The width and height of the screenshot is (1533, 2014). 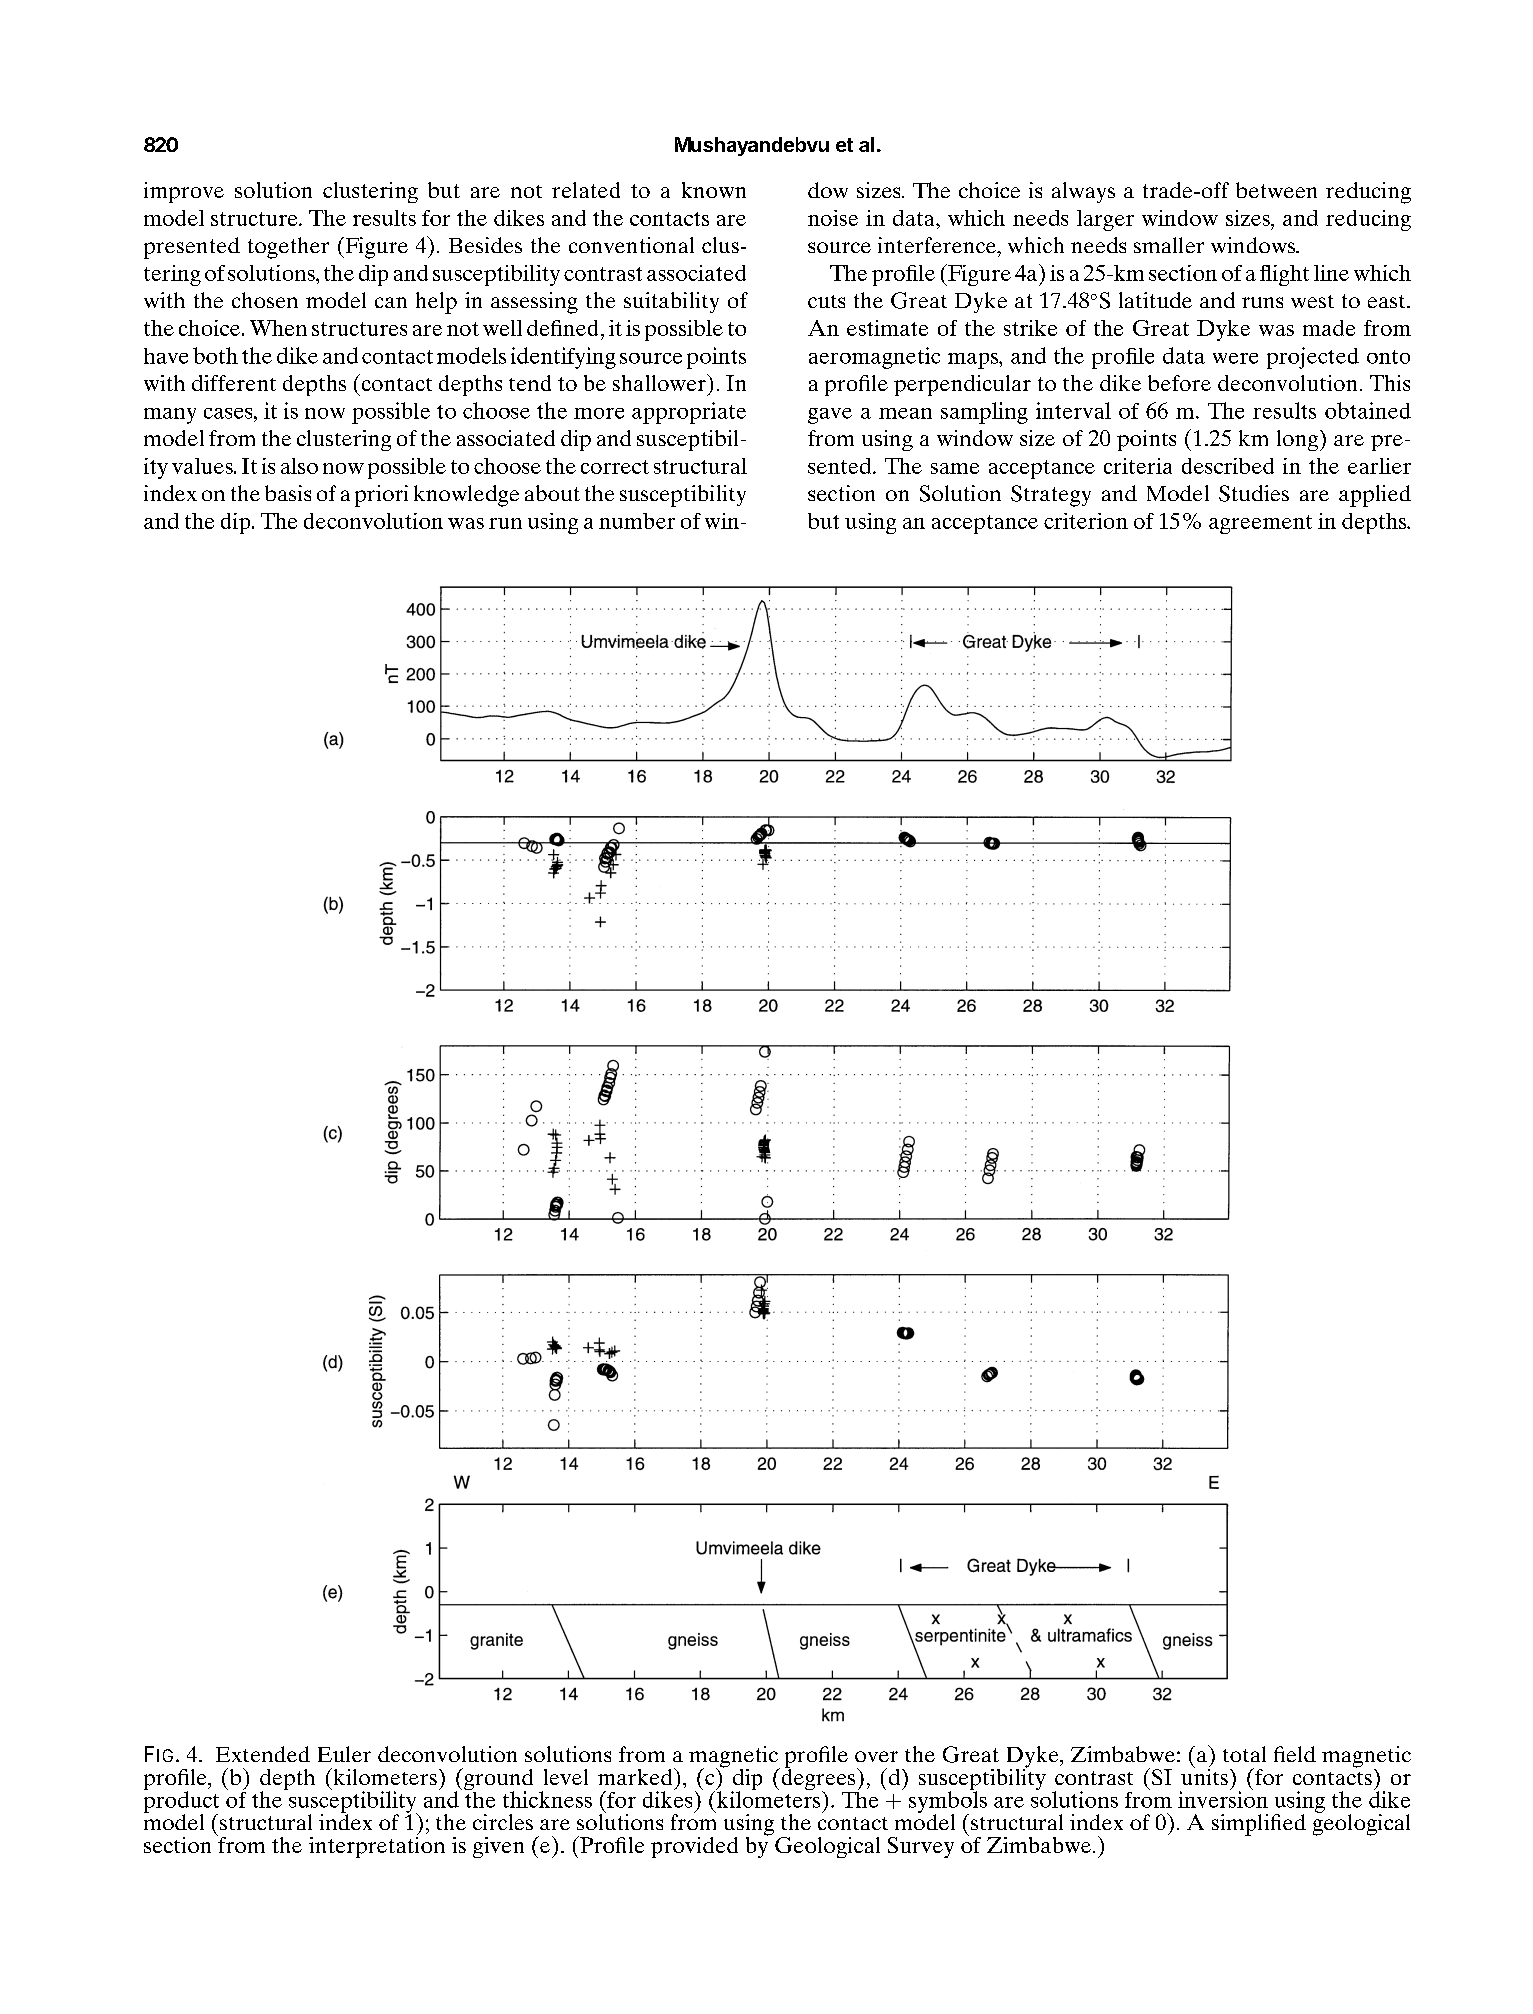 I want to click on number, so click(x=637, y=521).
